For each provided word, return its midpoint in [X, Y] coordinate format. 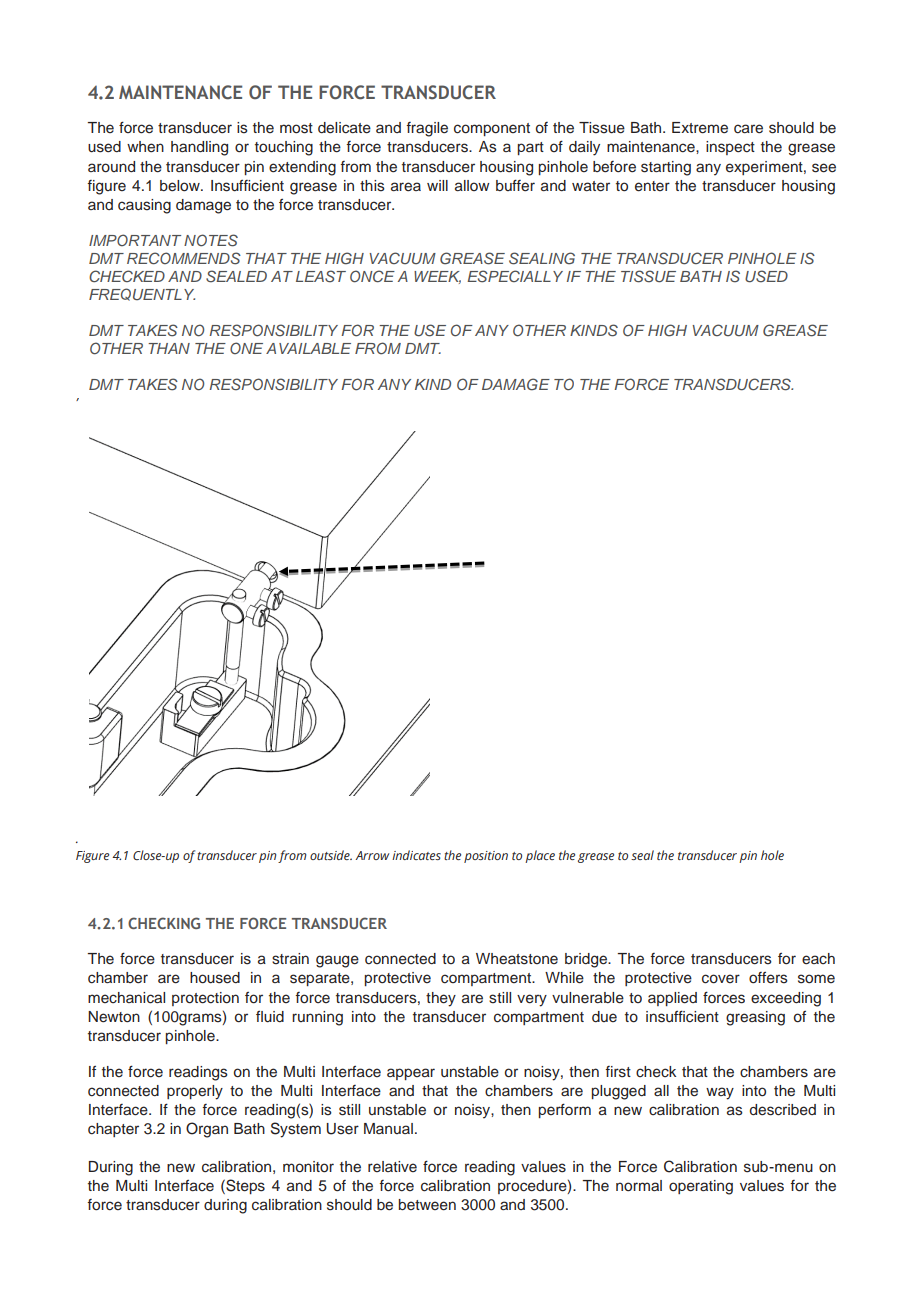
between [427, 1205]
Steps [244, 1186]
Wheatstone [517, 959]
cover [721, 979]
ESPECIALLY [515, 276]
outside [331, 855]
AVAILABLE [308, 348]
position [486, 857]
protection [205, 999]
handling [199, 148]
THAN [169, 348]
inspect [730, 148]
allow [472, 185]
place [540, 856]
